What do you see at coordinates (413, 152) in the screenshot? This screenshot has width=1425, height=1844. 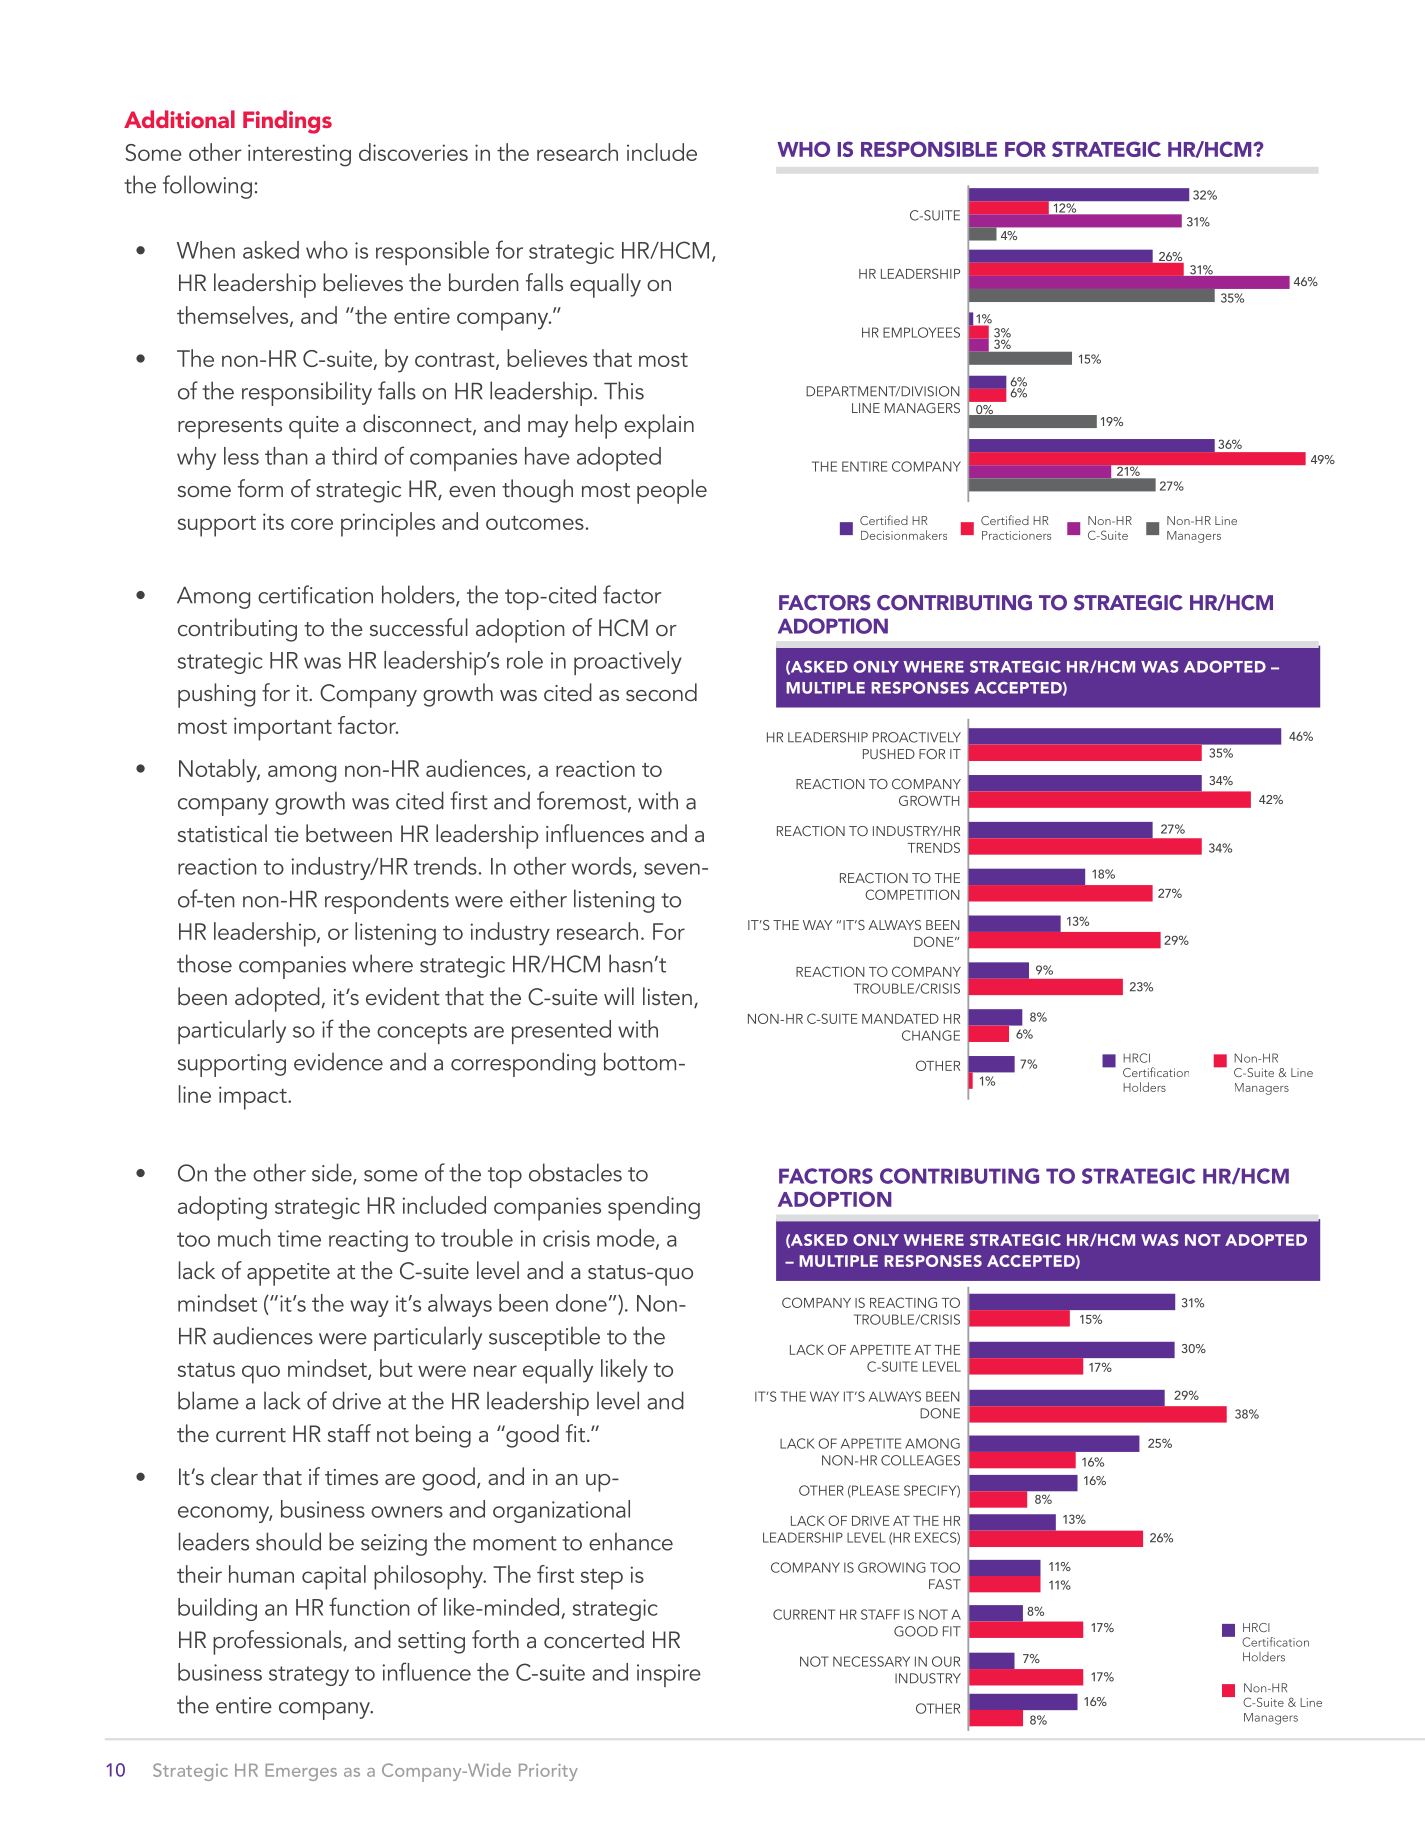 I see `discoveries` at bounding box center [413, 152].
